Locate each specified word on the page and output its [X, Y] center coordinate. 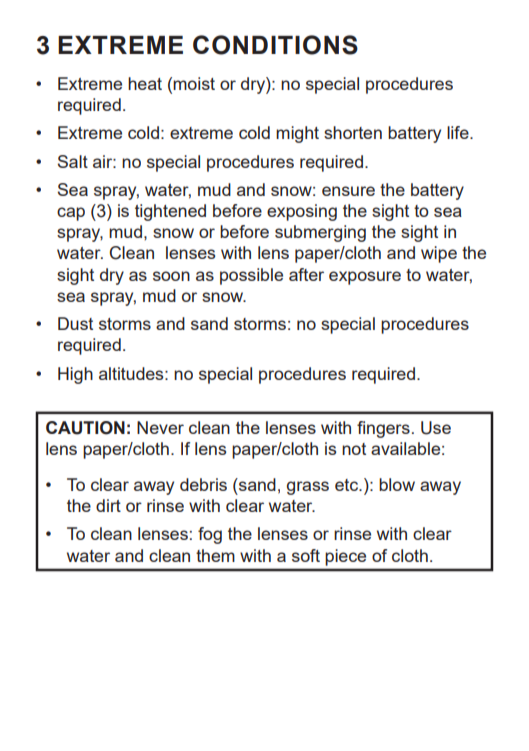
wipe [439, 254]
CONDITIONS [275, 45]
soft [306, 555]
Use [436, 428]
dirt [108, 505]
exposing [302, 212]
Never [160, 427]
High [75, 375]
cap [71, 214]
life [459, 132]
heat [145, 83]
